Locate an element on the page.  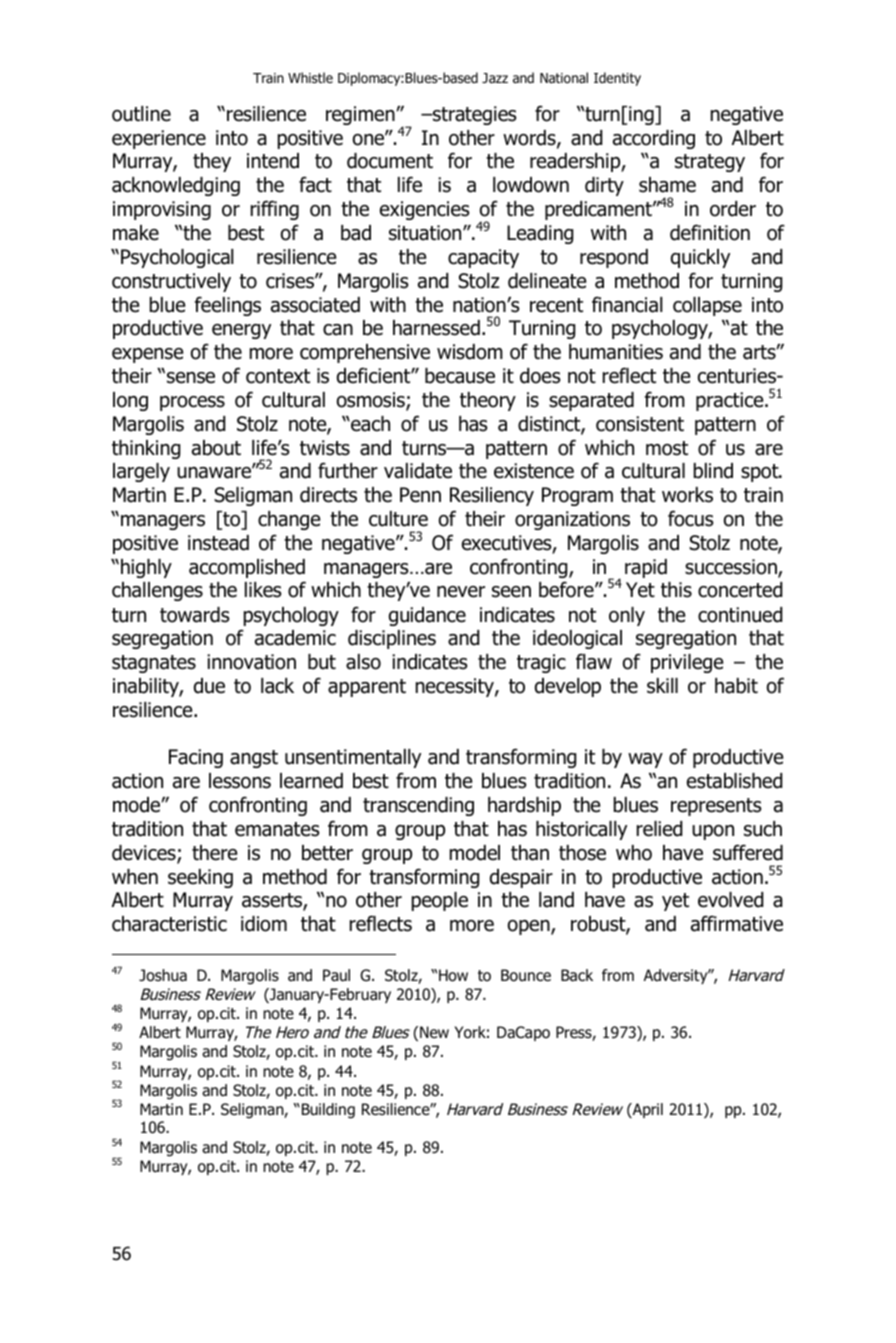
energy is located at coordinates (241, 331).
